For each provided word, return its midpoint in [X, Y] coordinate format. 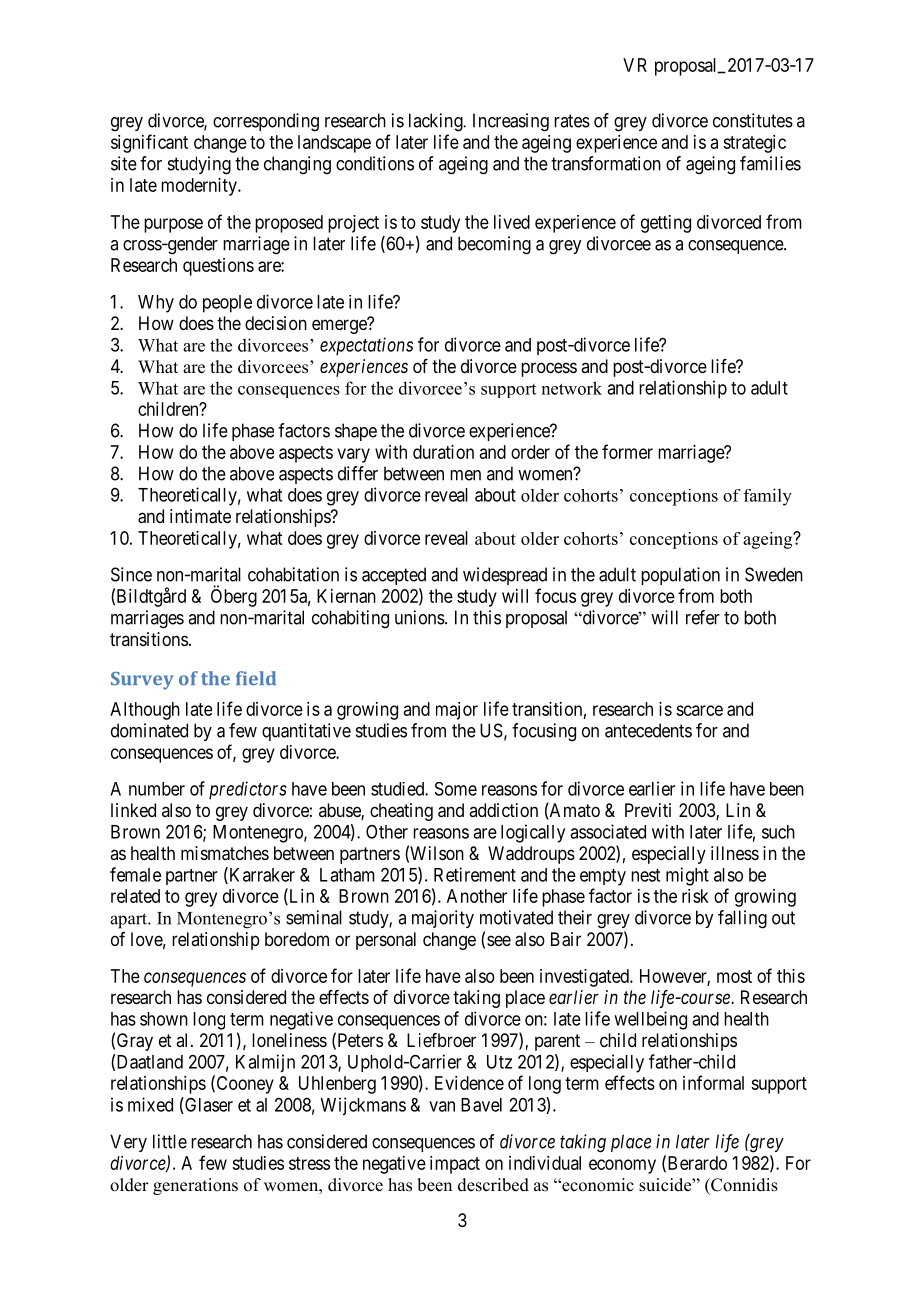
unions [420, 617]
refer [703, 617]
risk [695, 896]
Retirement [475, 874]
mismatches [225, 853]
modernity [200, 187]
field [256, 678]
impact [455, 1165]
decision [276, 323]
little [170, 1141]
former [627, 451]
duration [443, 452]
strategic [754, 144]
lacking [437, 122]
